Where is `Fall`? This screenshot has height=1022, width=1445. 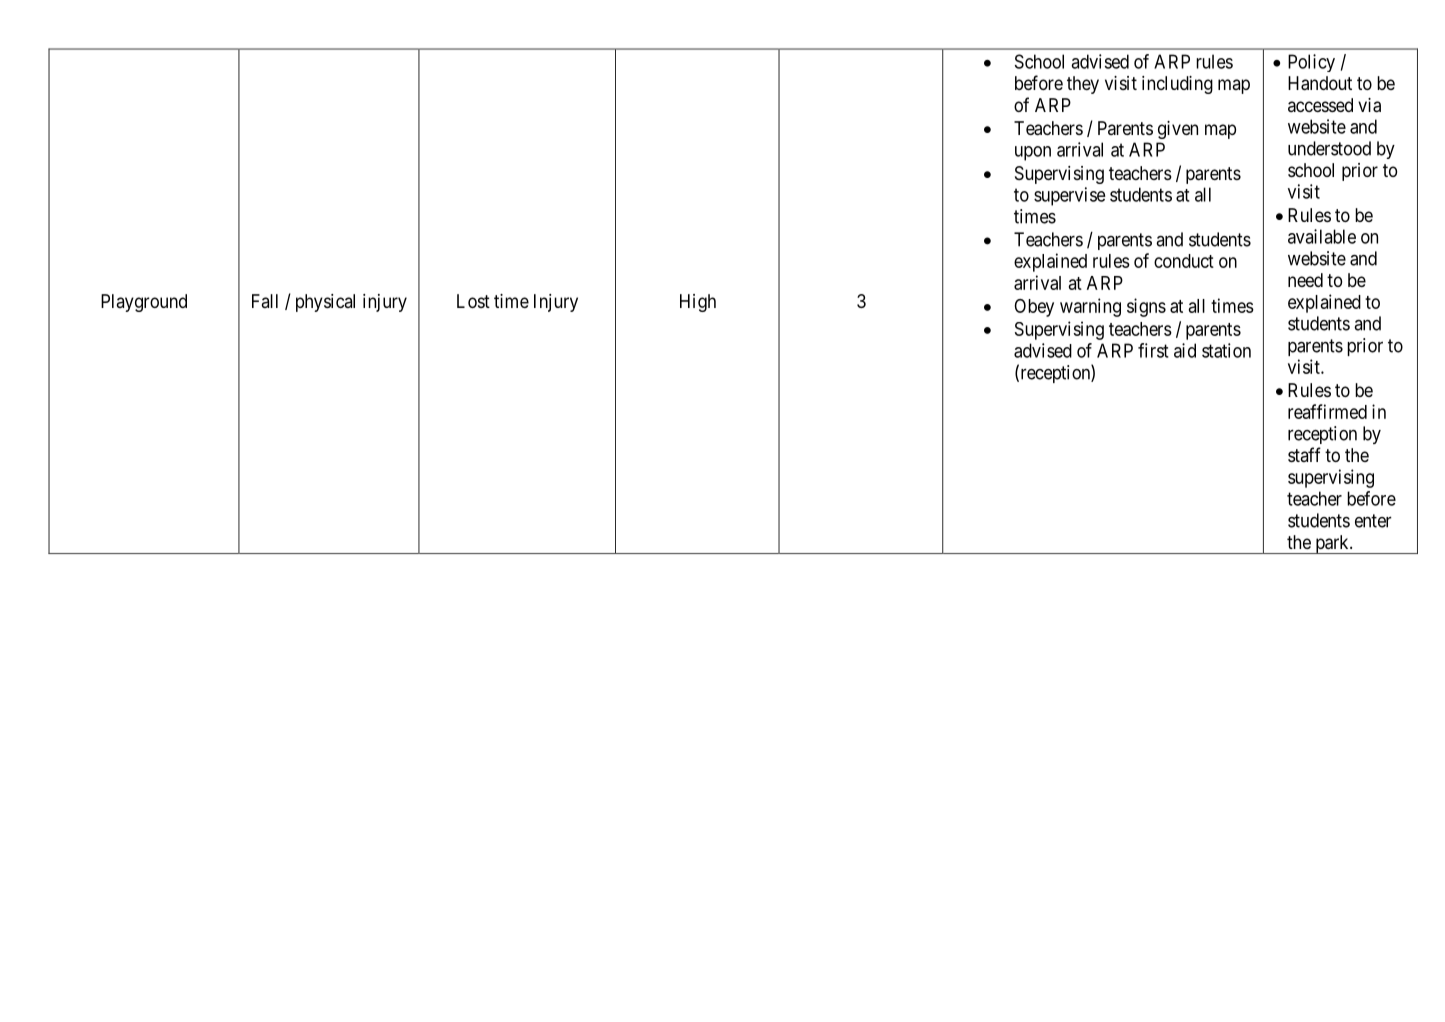 Fall is located at coordinates (265, 301).
